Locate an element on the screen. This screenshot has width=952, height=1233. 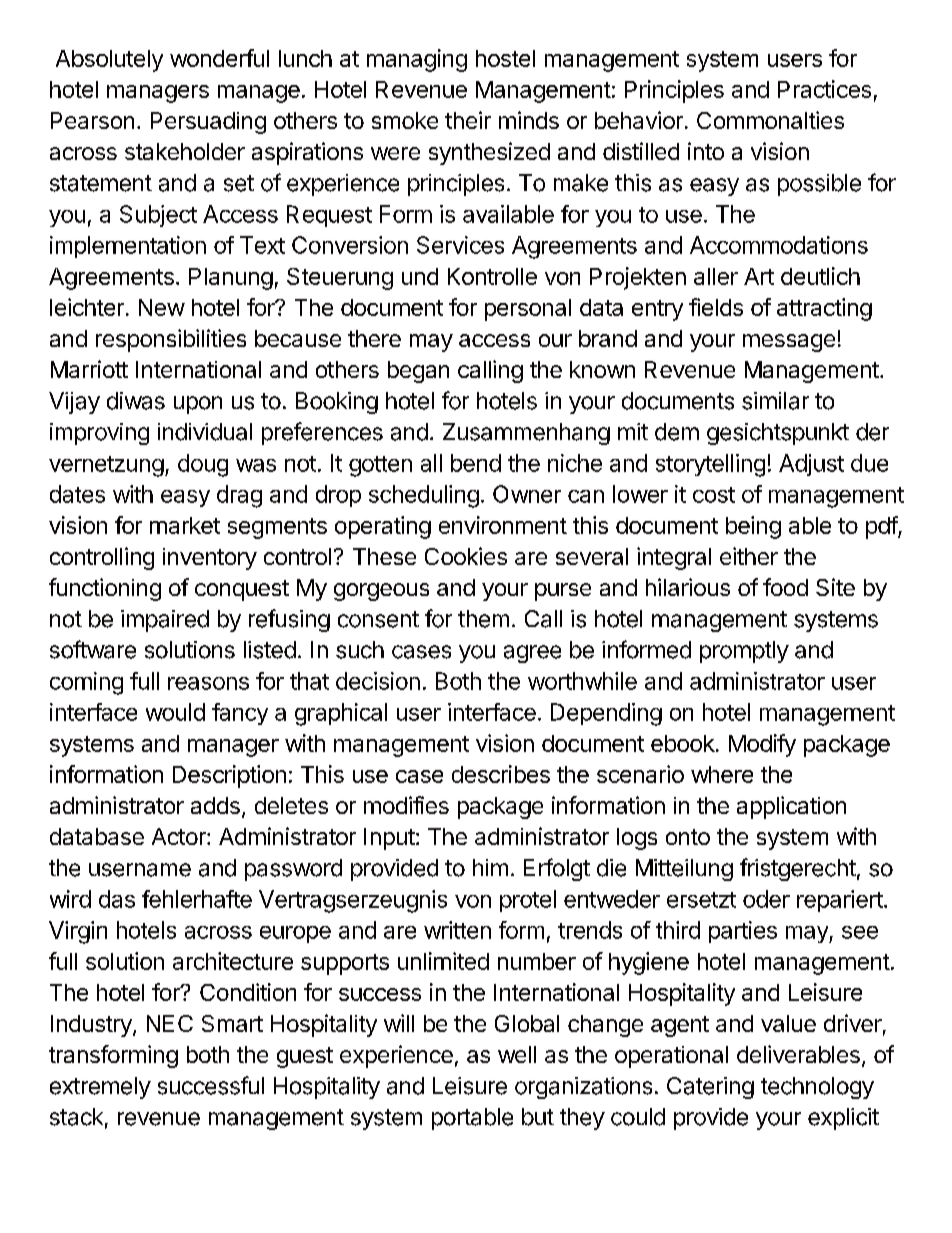
extremely is located at coordinates (100, 1088).
